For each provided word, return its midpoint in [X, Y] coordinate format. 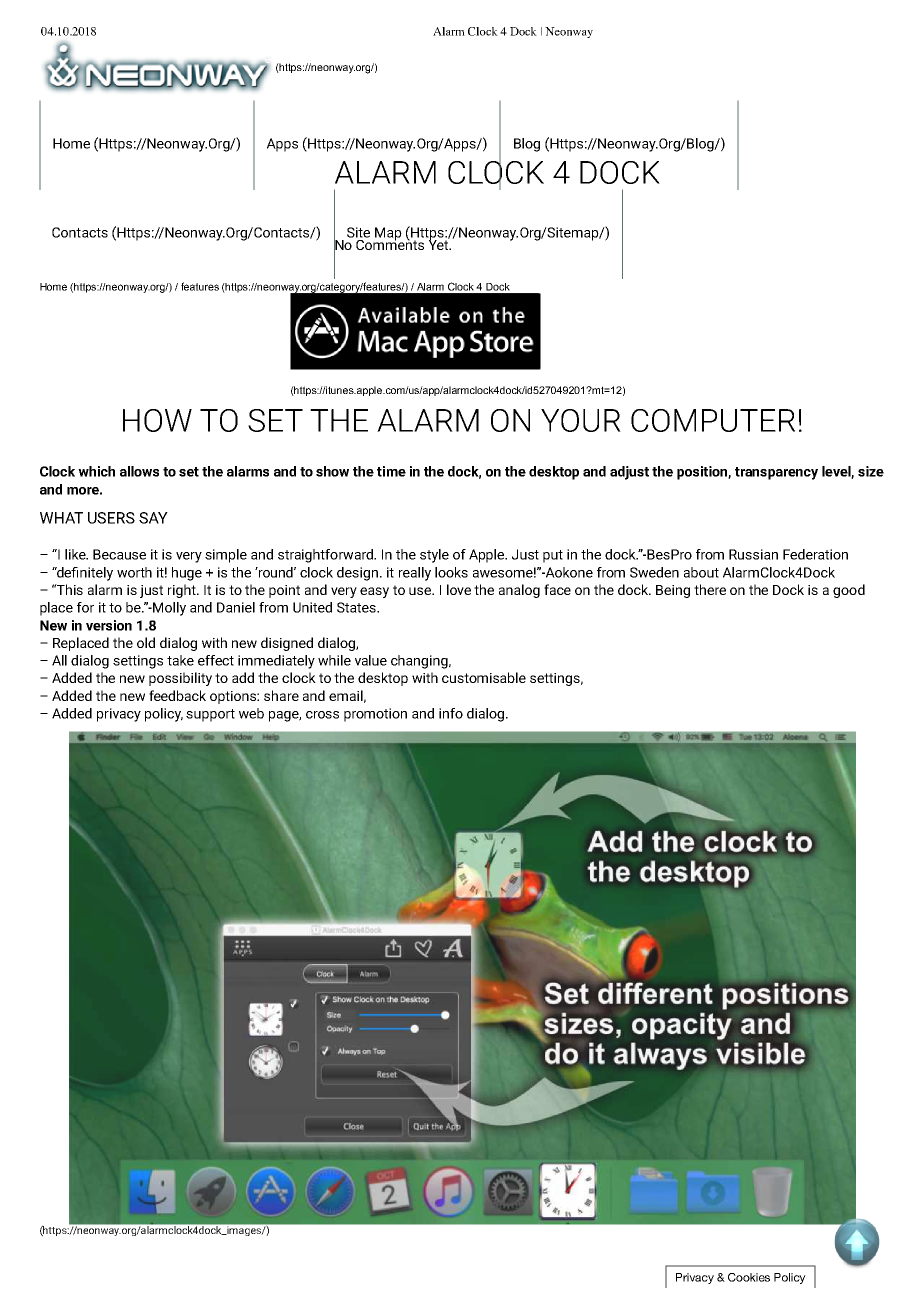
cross [322, 715]
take [180, 660]
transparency [776, 473]
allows [139, 471]
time [391, 471]
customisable [484, 677]
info [451, 713]
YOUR [581, 420]
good [849, 591]
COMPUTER [713, 420]
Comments [391, 243]
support [210, 715]
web [251, 713]
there [710, 589]
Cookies [749, 1277]
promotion [375, 715]
